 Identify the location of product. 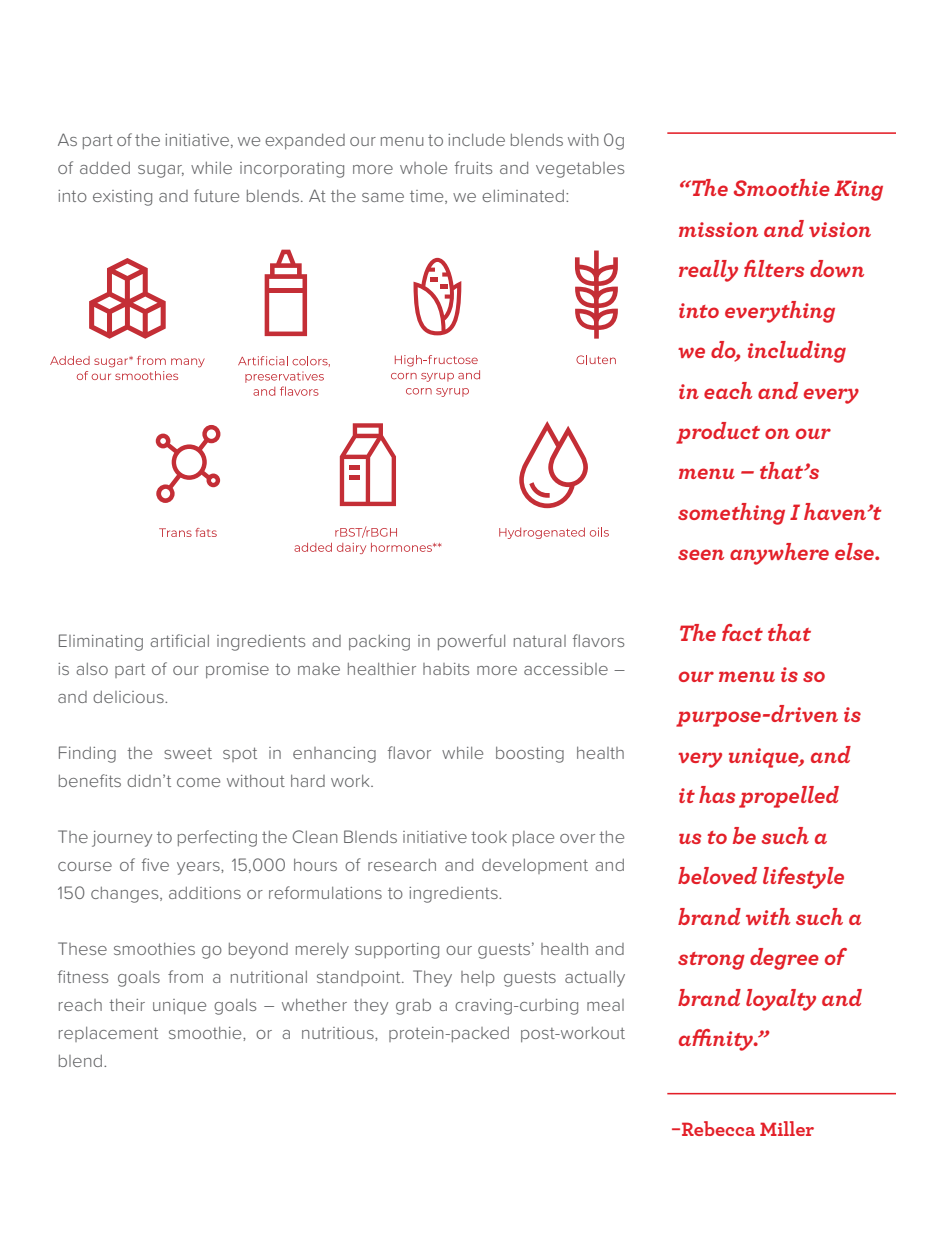
(718, 433).
